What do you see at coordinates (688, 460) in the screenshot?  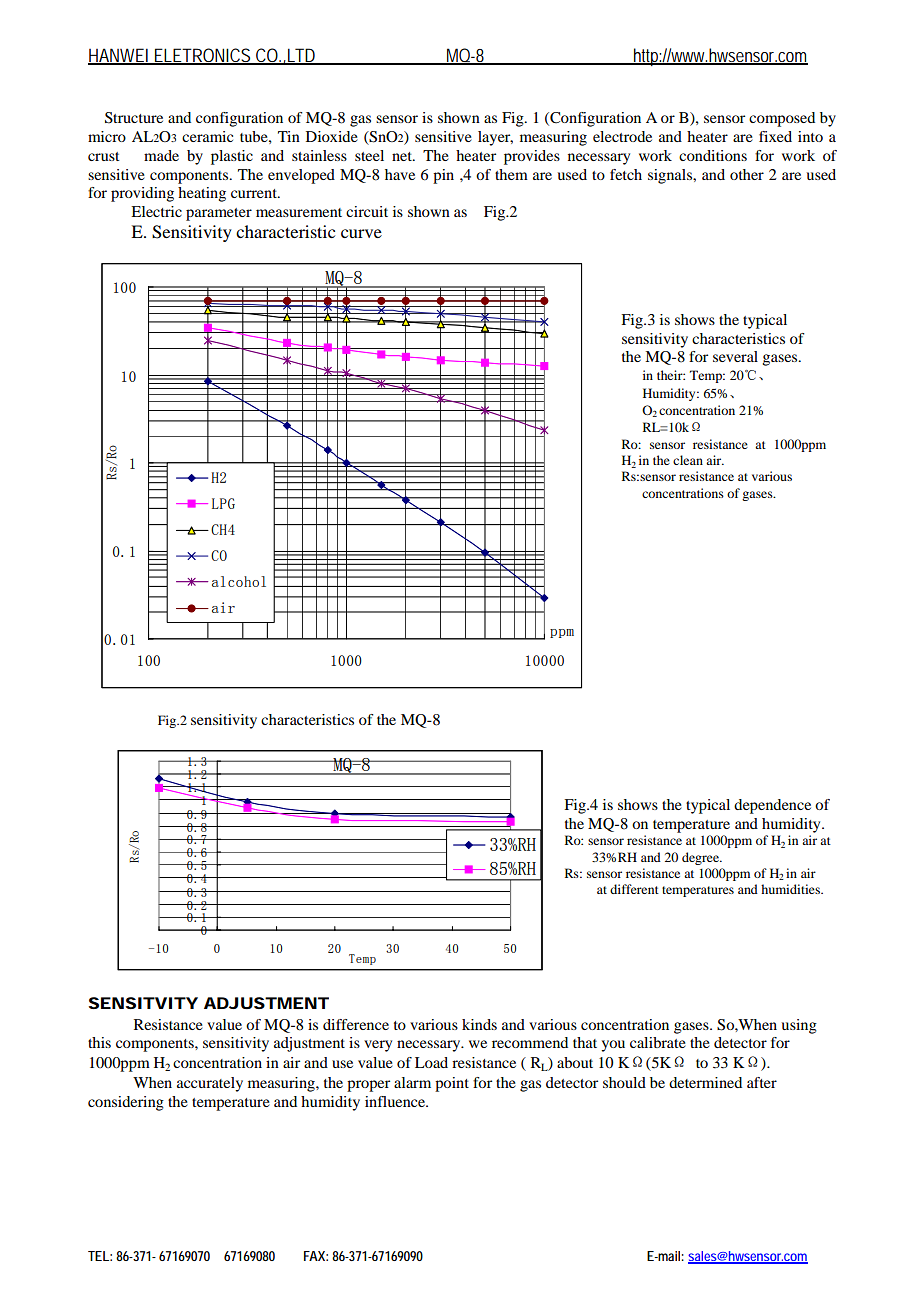 I see `clean` at bounding box center [688, 460].
